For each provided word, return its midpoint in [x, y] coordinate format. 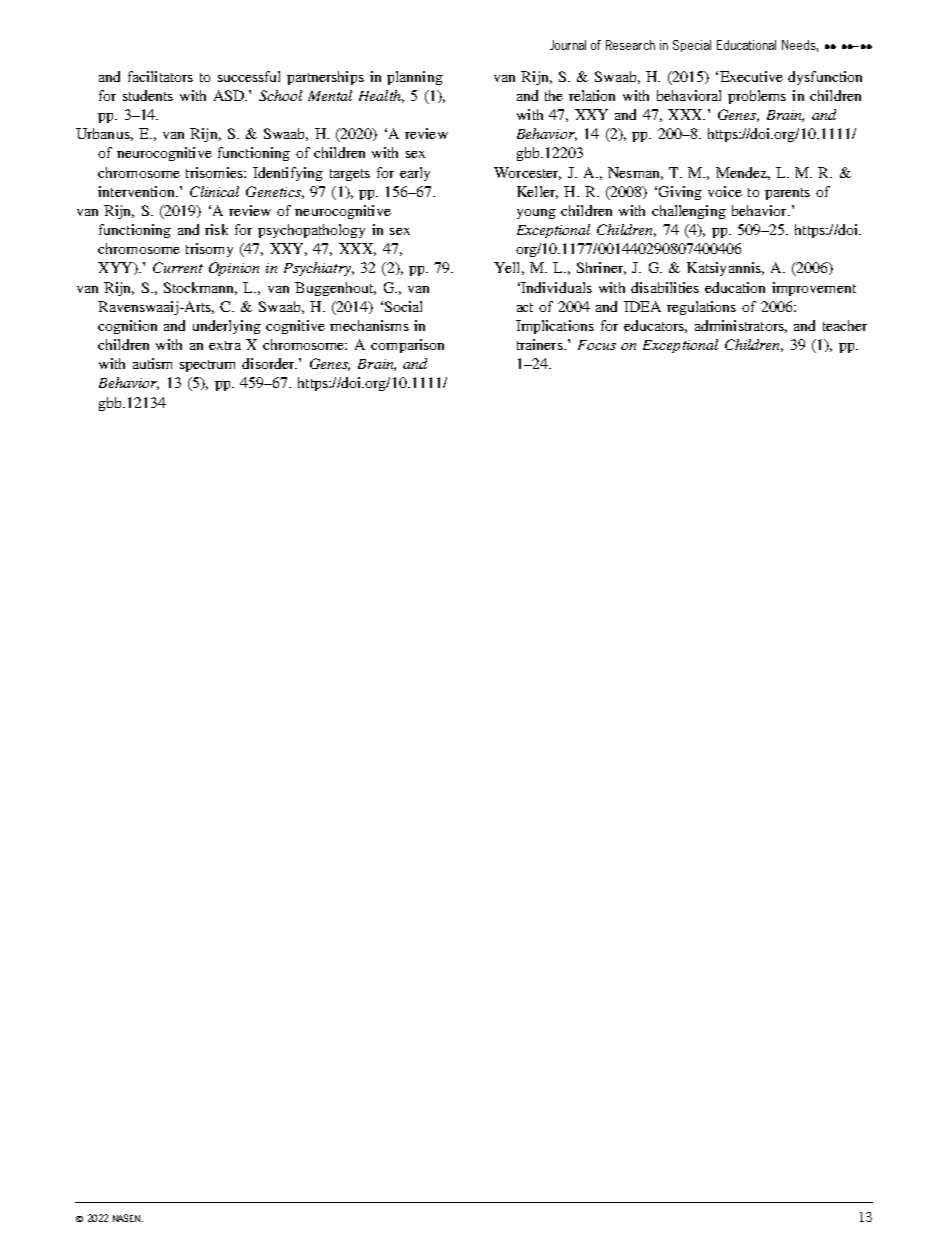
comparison [407, 346]
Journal [568, 45]
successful [249, 76]
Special [692, 46]
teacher [845, 325]
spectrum [207, 366]
